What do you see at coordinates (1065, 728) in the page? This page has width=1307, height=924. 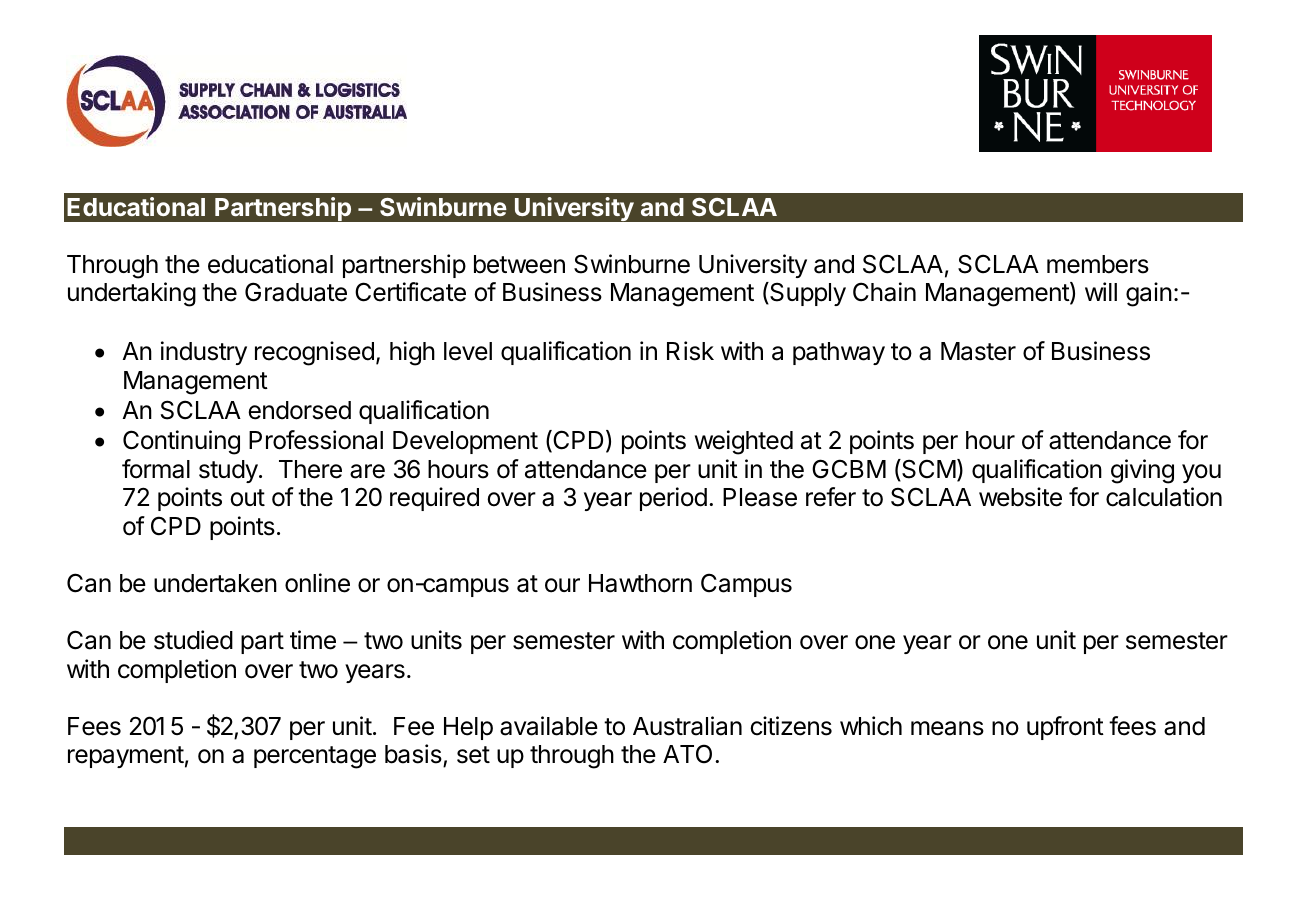 I see `upfront` at bounding box center [1065, 728].
